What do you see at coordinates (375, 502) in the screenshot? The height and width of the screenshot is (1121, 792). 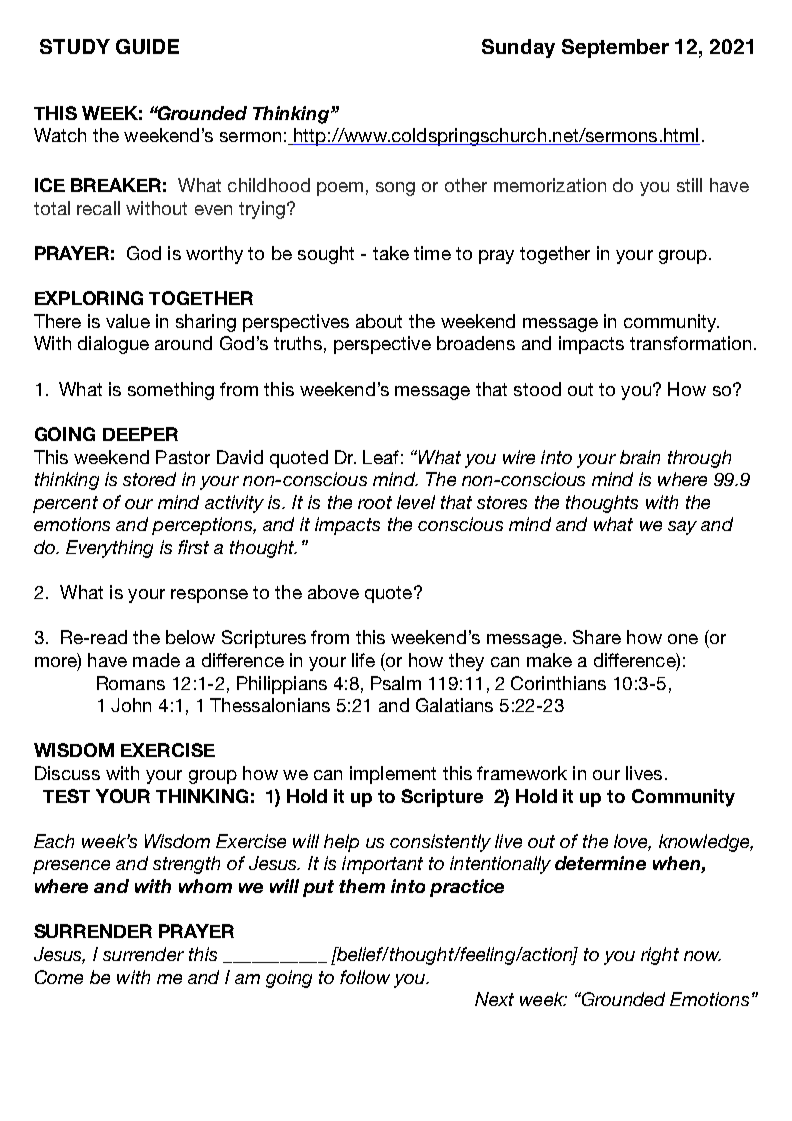 I see `root` at bounding box center [375, 502].
